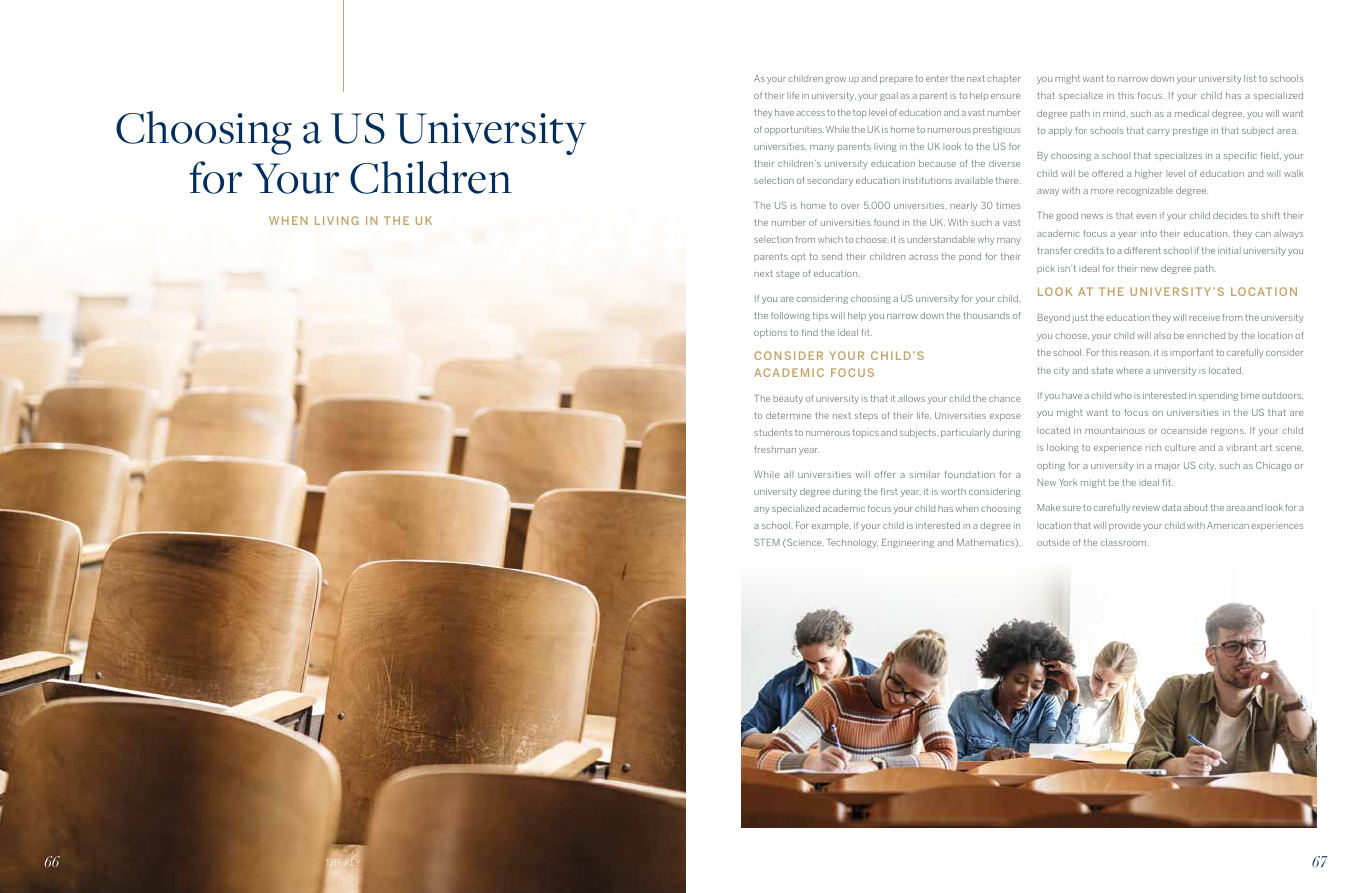 The image size is (1372, 893). I want to click on chapter, so click(1003, 79).
